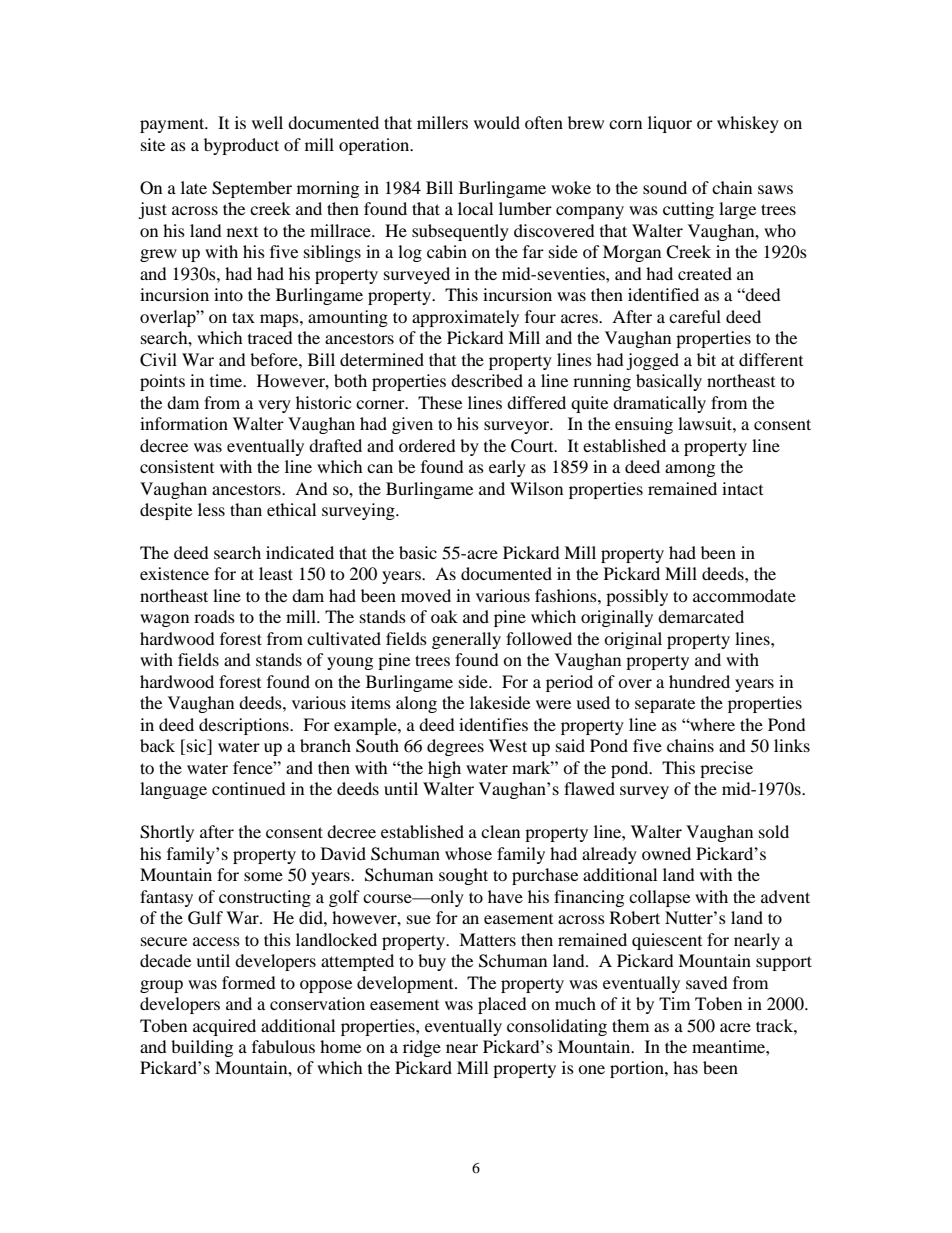 The width and height of the screenshot is (952, 1233). I want to click on acquired, so click(224, 1027).
